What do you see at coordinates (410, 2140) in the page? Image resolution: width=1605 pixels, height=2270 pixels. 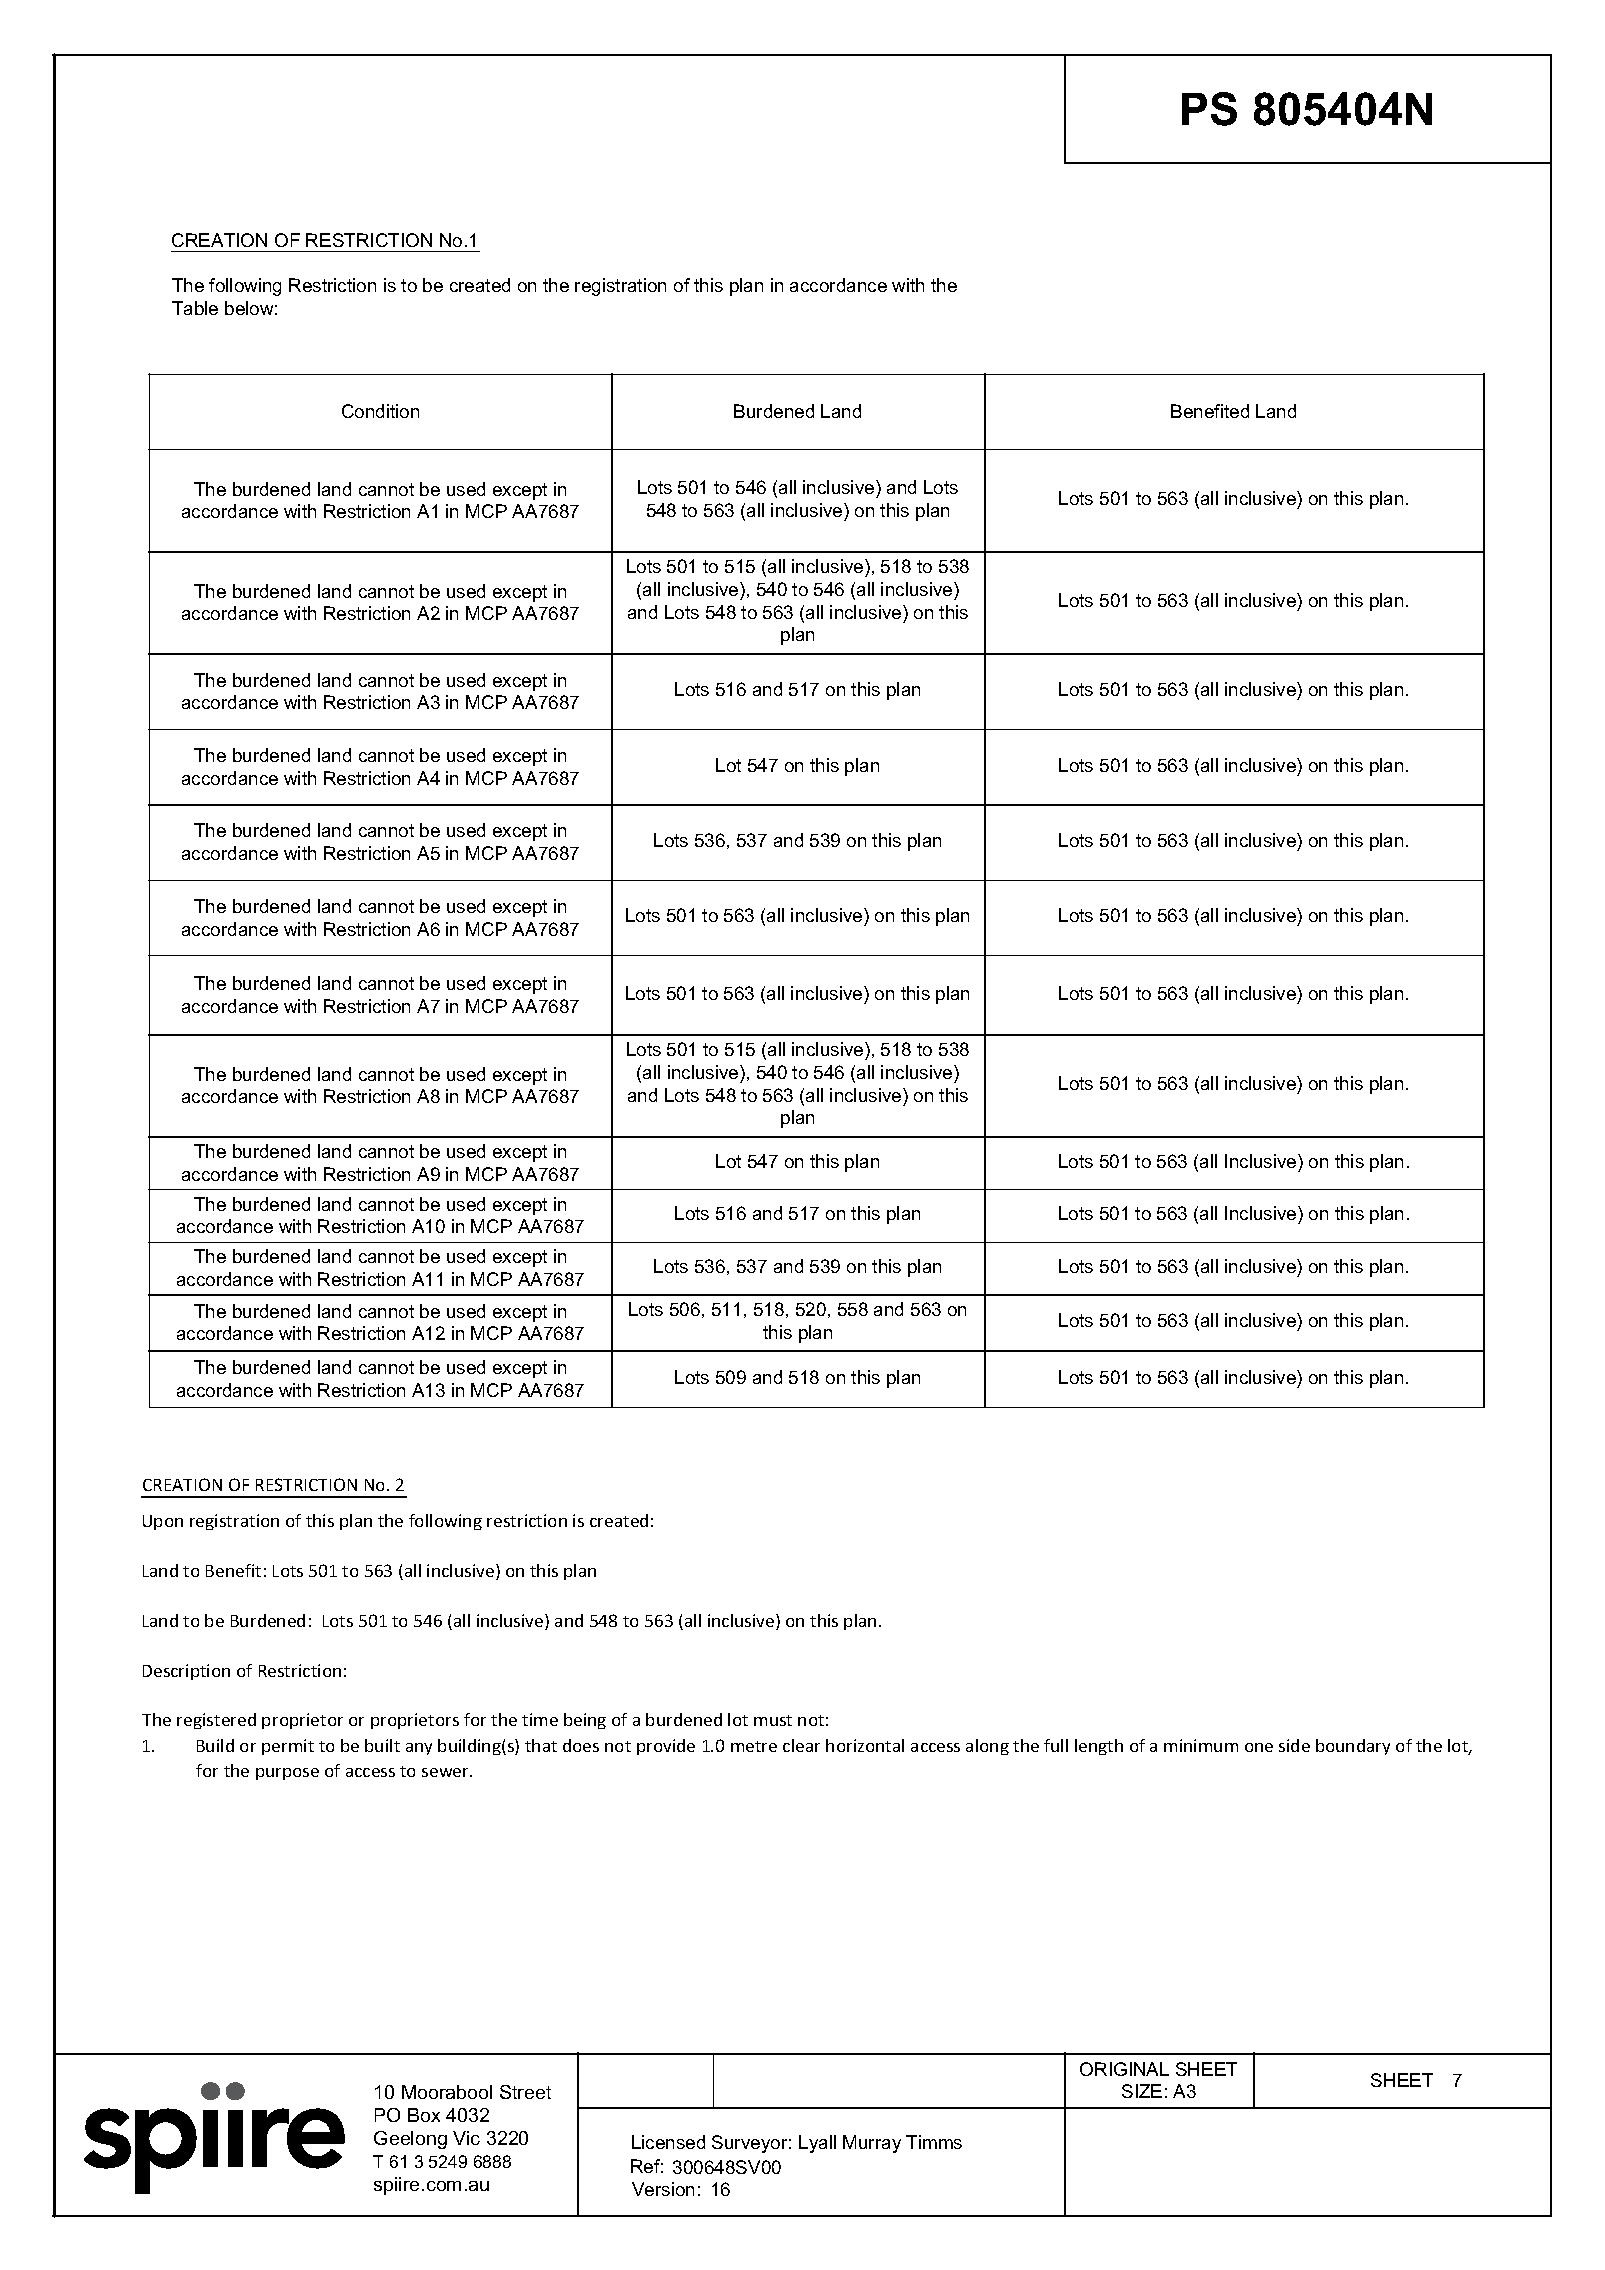 I see `Geelong` at bounding box center [410, 2140].
